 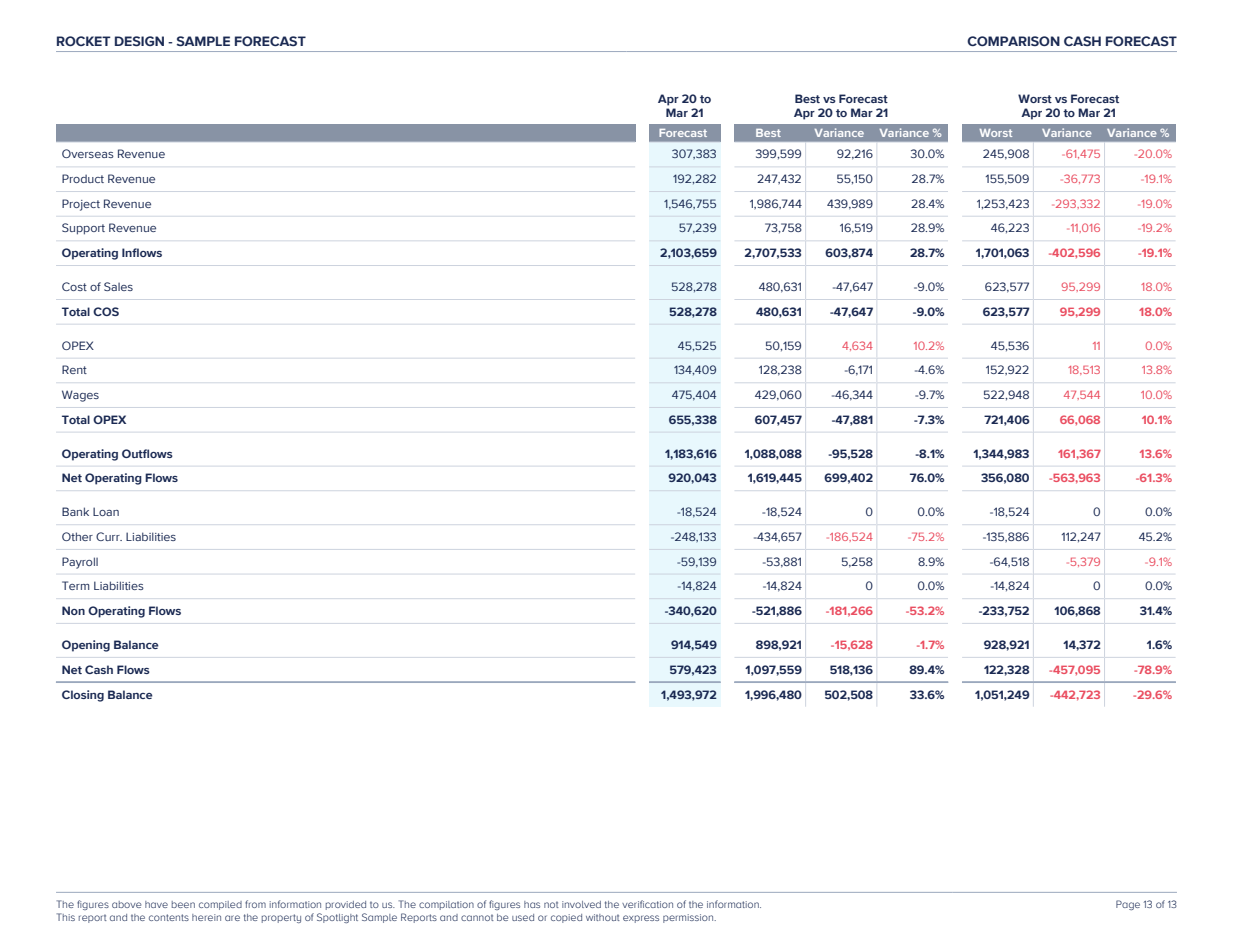 I want to click on Loan, so click(x=106, y=511).
